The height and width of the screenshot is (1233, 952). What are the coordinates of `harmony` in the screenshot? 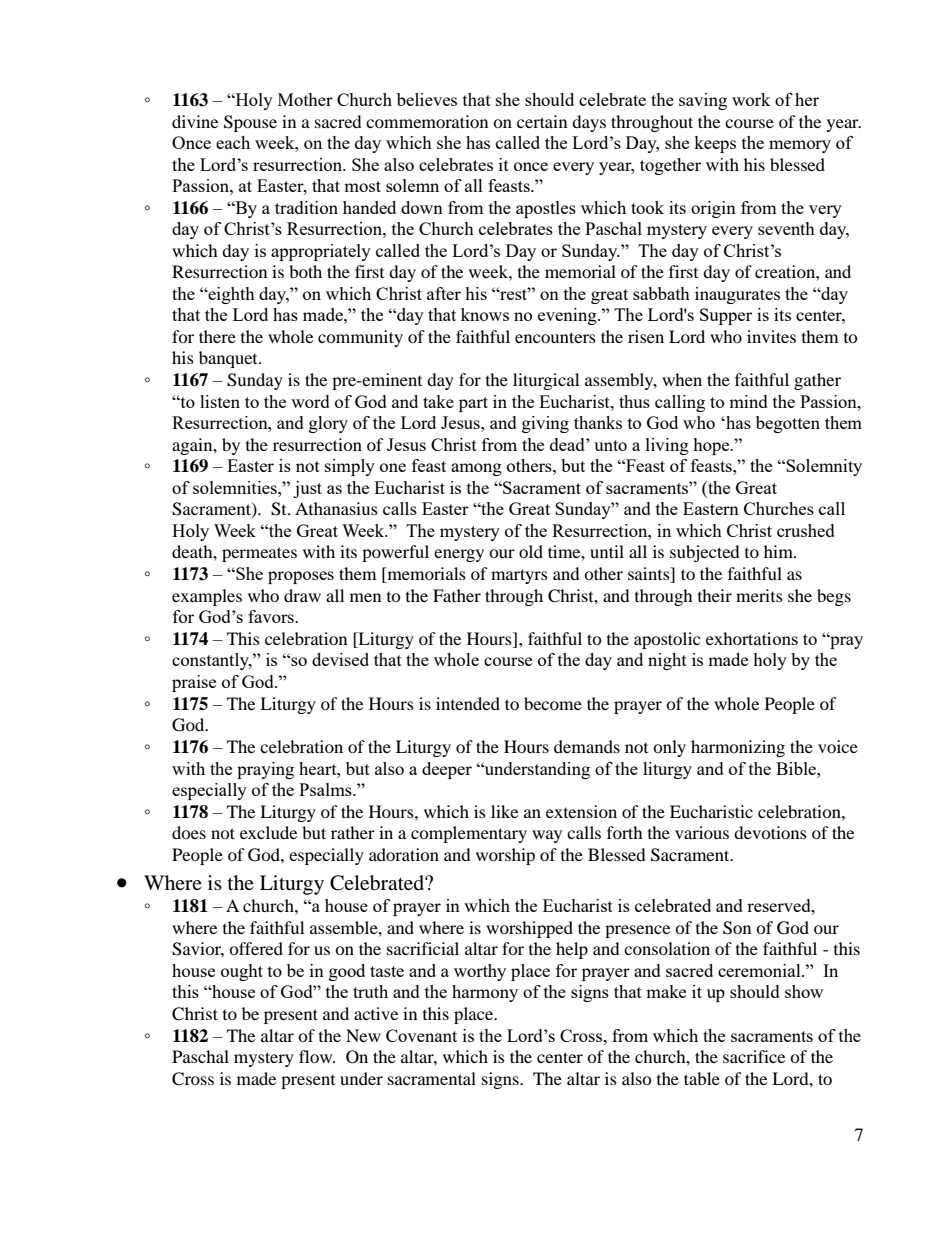 It's located at (485, 993).
